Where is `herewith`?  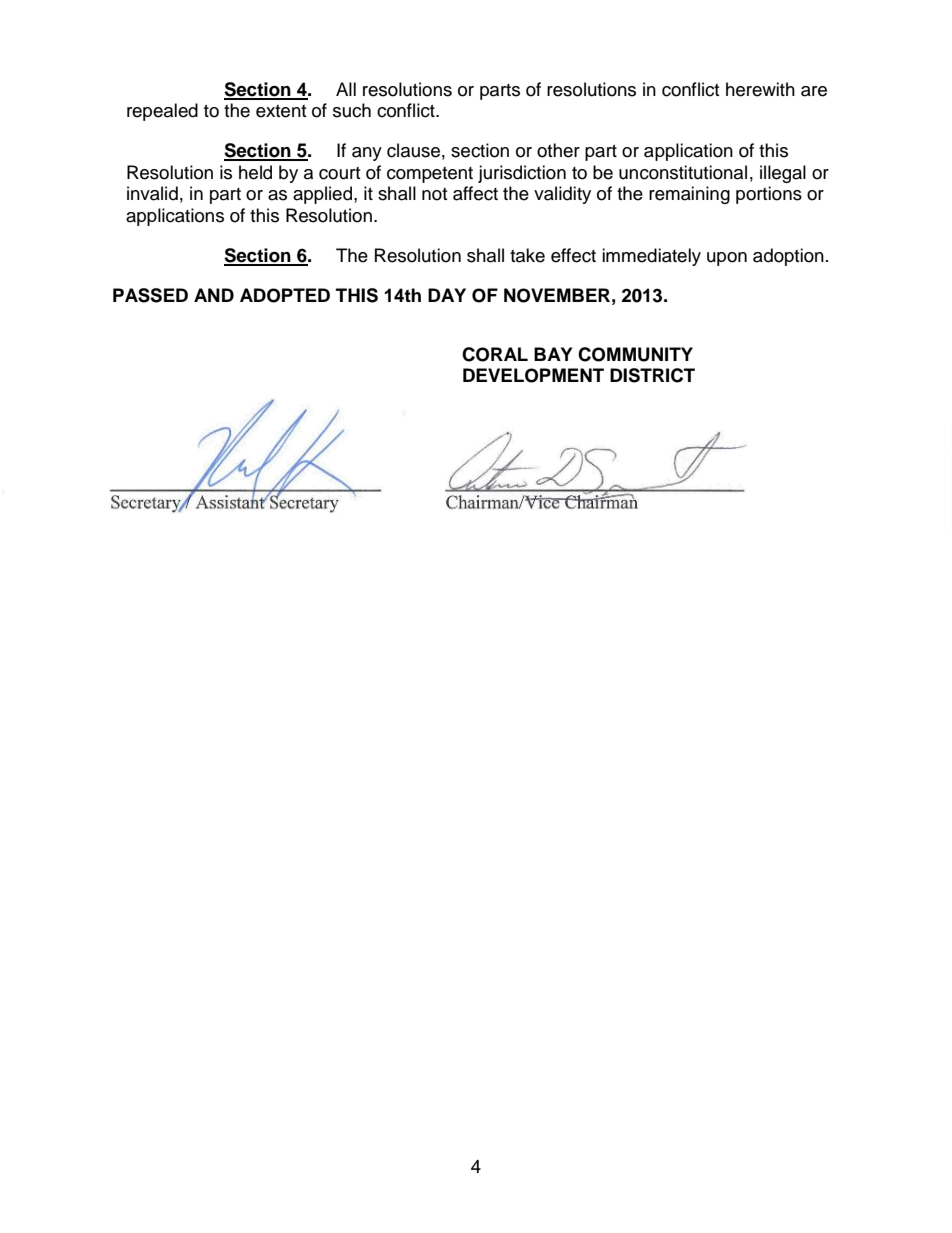 herewith is located at coordinates (760, 89).
